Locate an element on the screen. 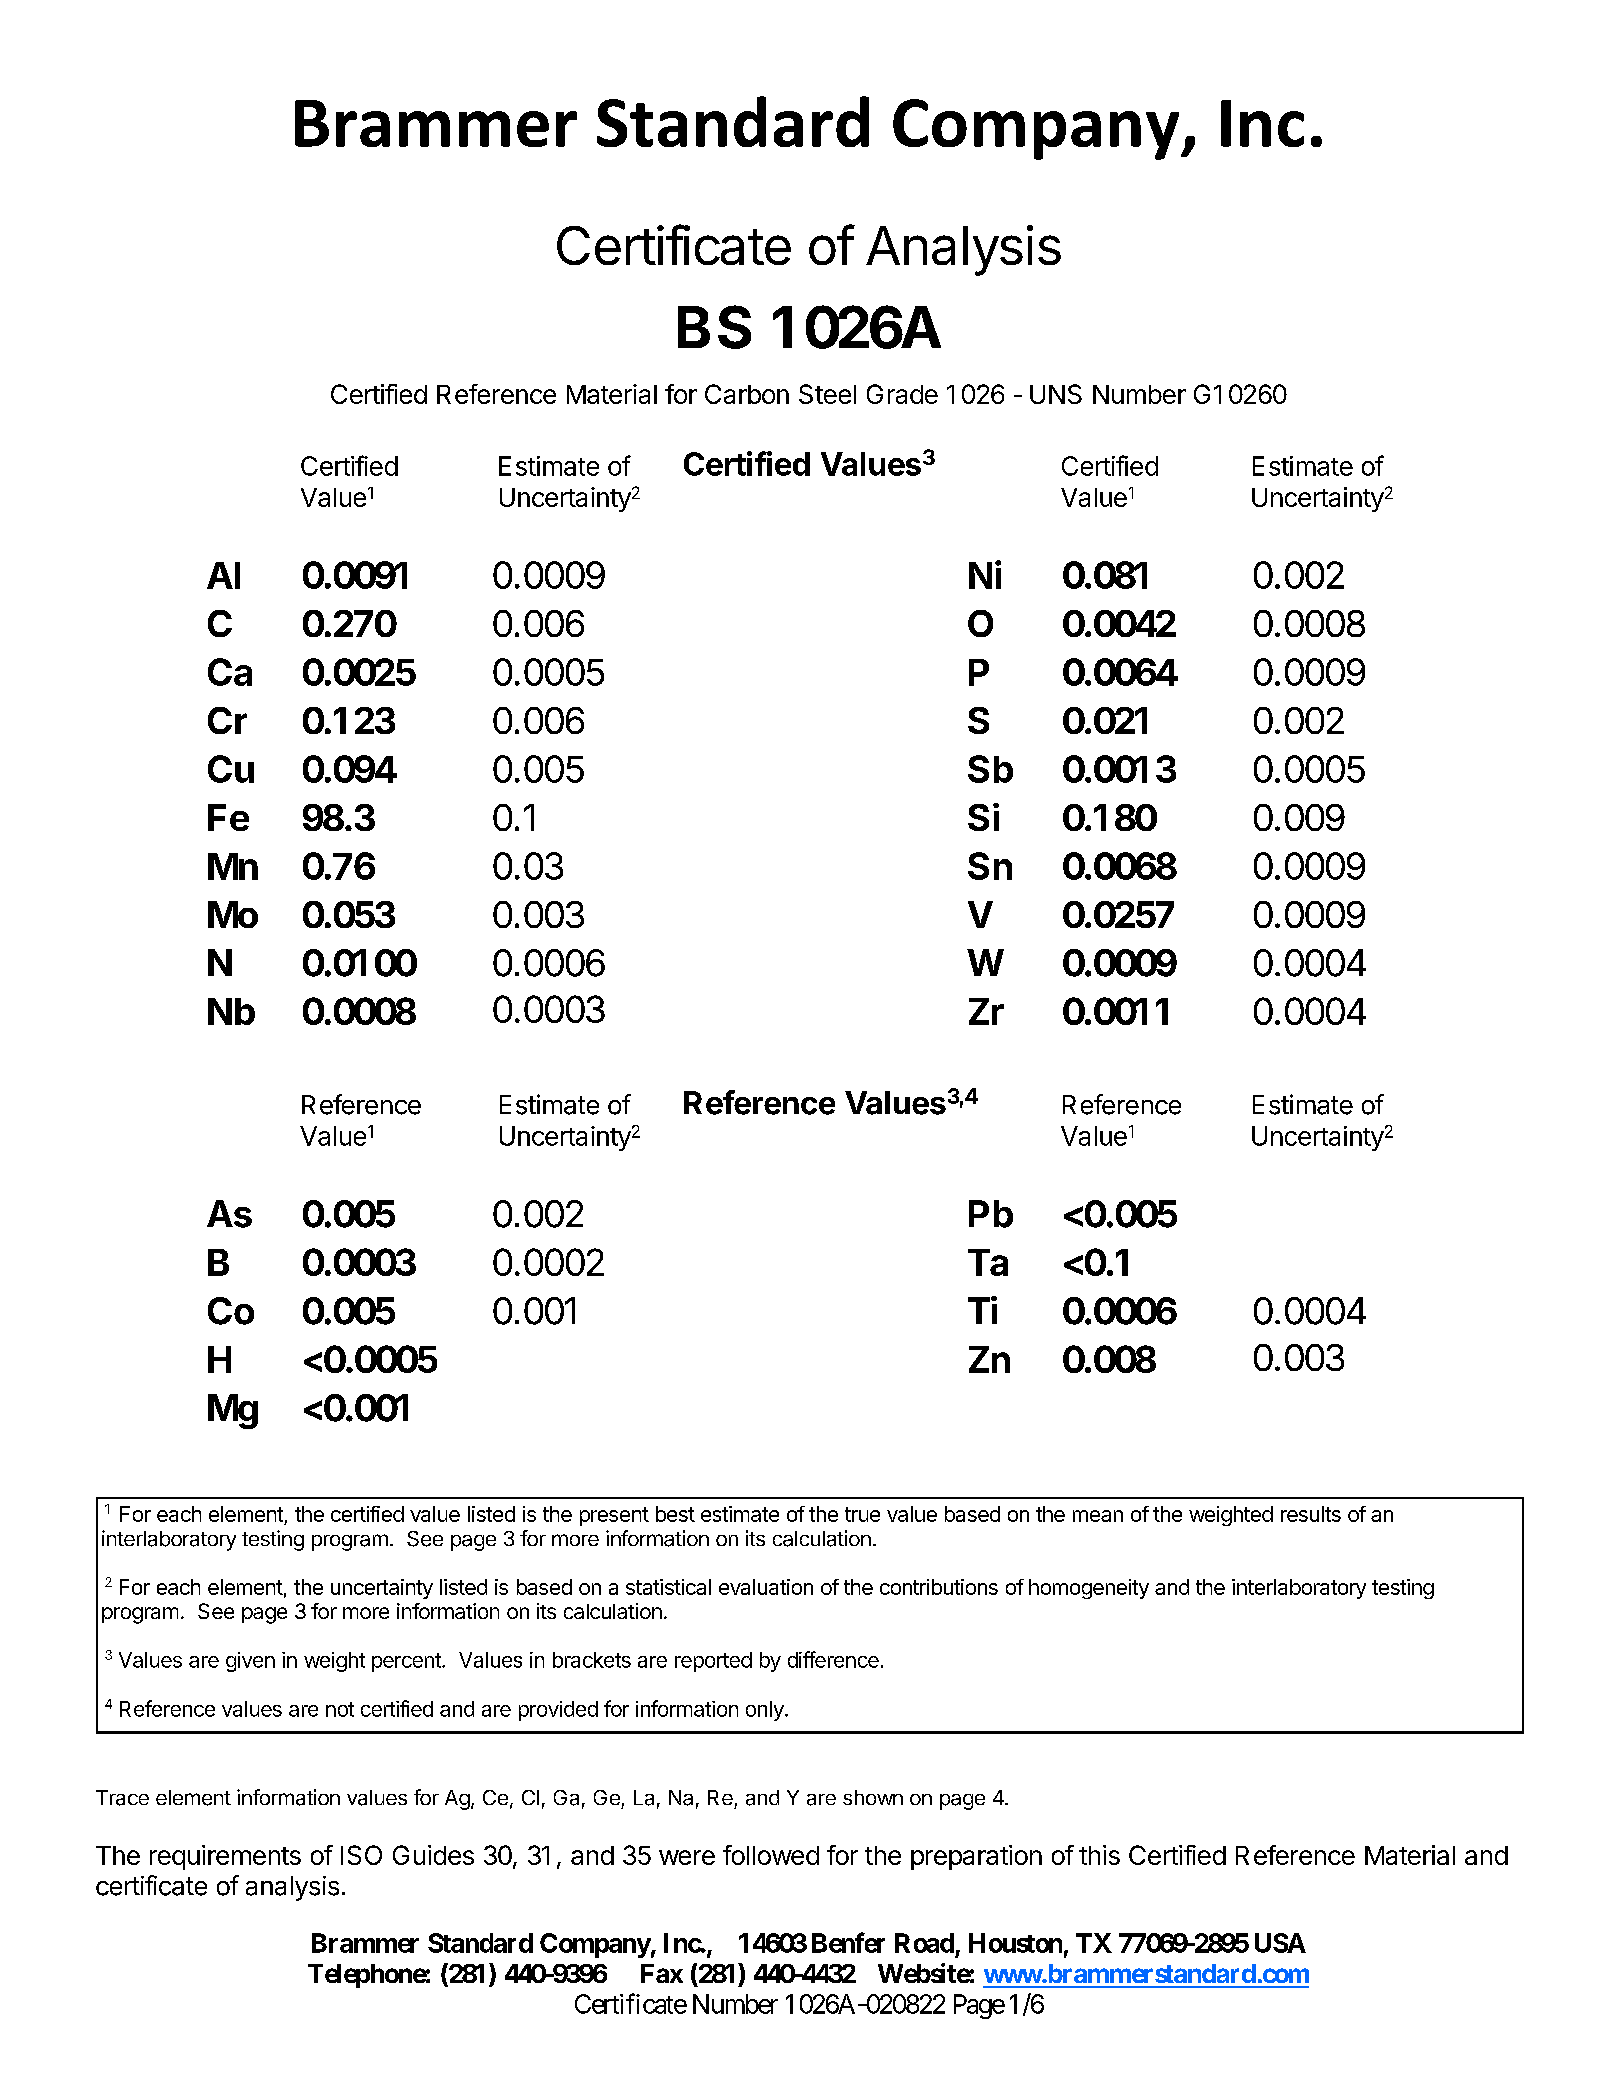 The height and width of the screenshot is (2092, 1616). present is located at coordinates (614, 1516).
